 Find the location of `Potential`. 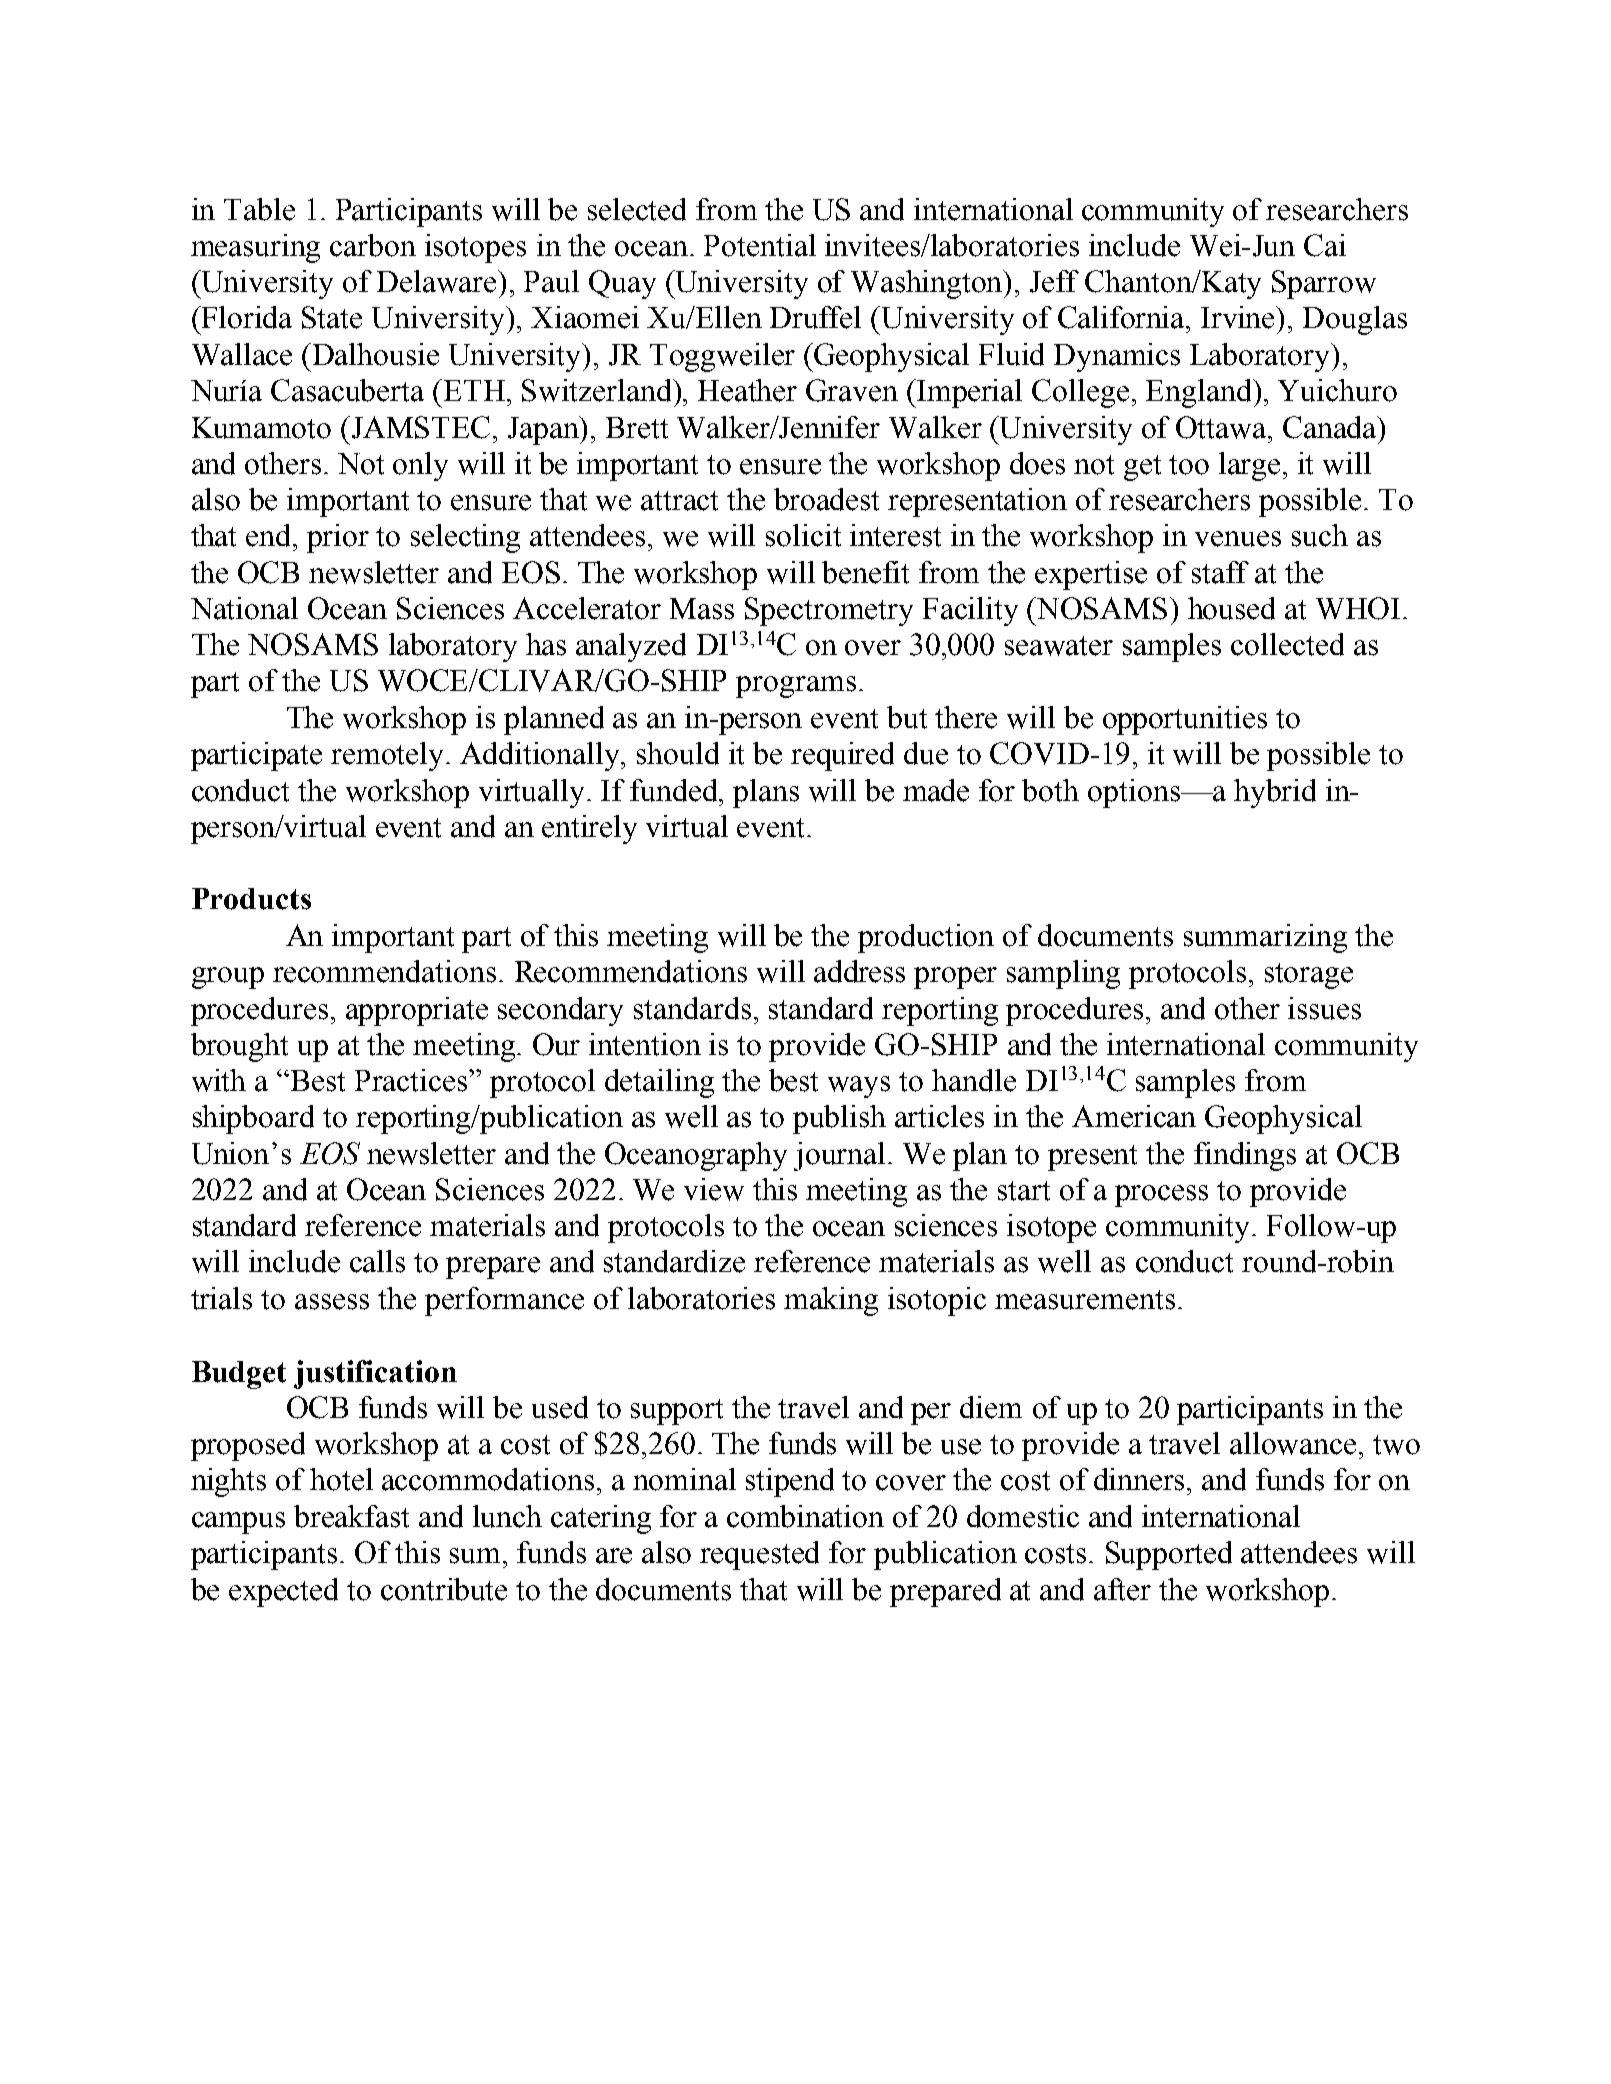

Potential is located at coordinates (760, 245).
